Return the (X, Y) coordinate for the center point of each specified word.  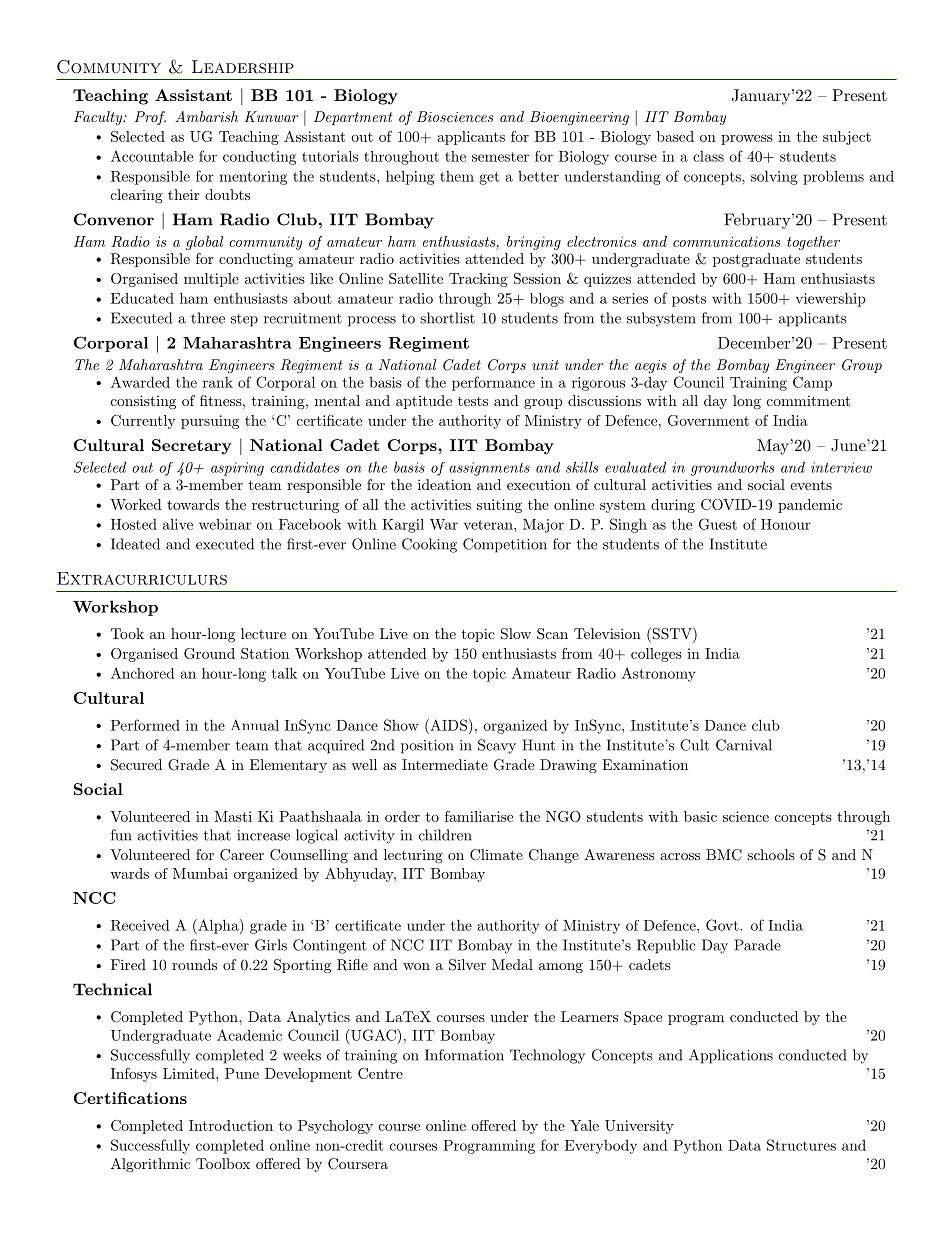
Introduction (231, 1125)
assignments (489, 469)
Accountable (152, 156)
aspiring (237, 469)
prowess (747, 140)
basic (700, 816)
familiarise (479, 816)
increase (263, 835)
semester (500, 157)
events (811, 485)
